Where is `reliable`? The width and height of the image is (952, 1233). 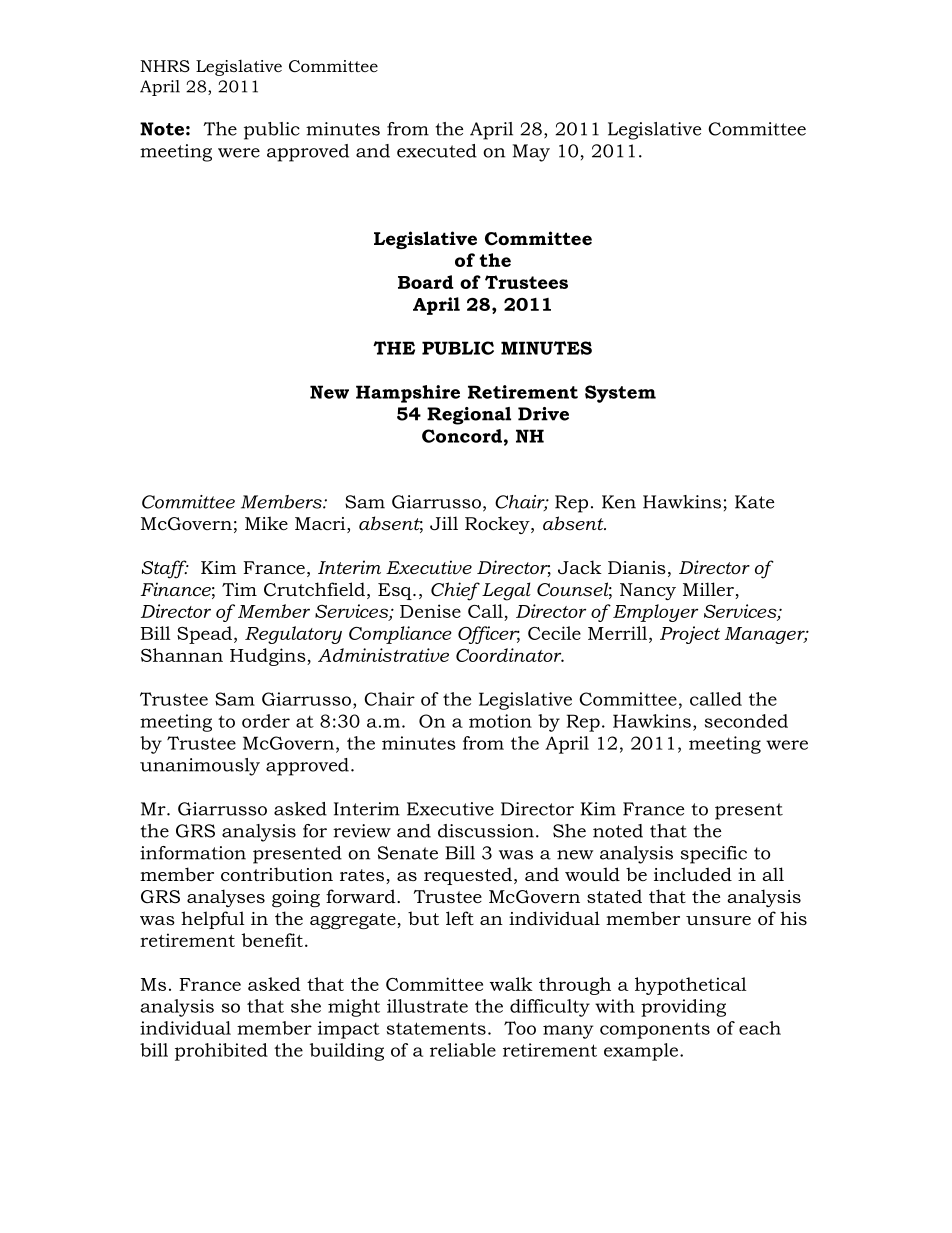 reliable is located at coordinates (463, 1050).
